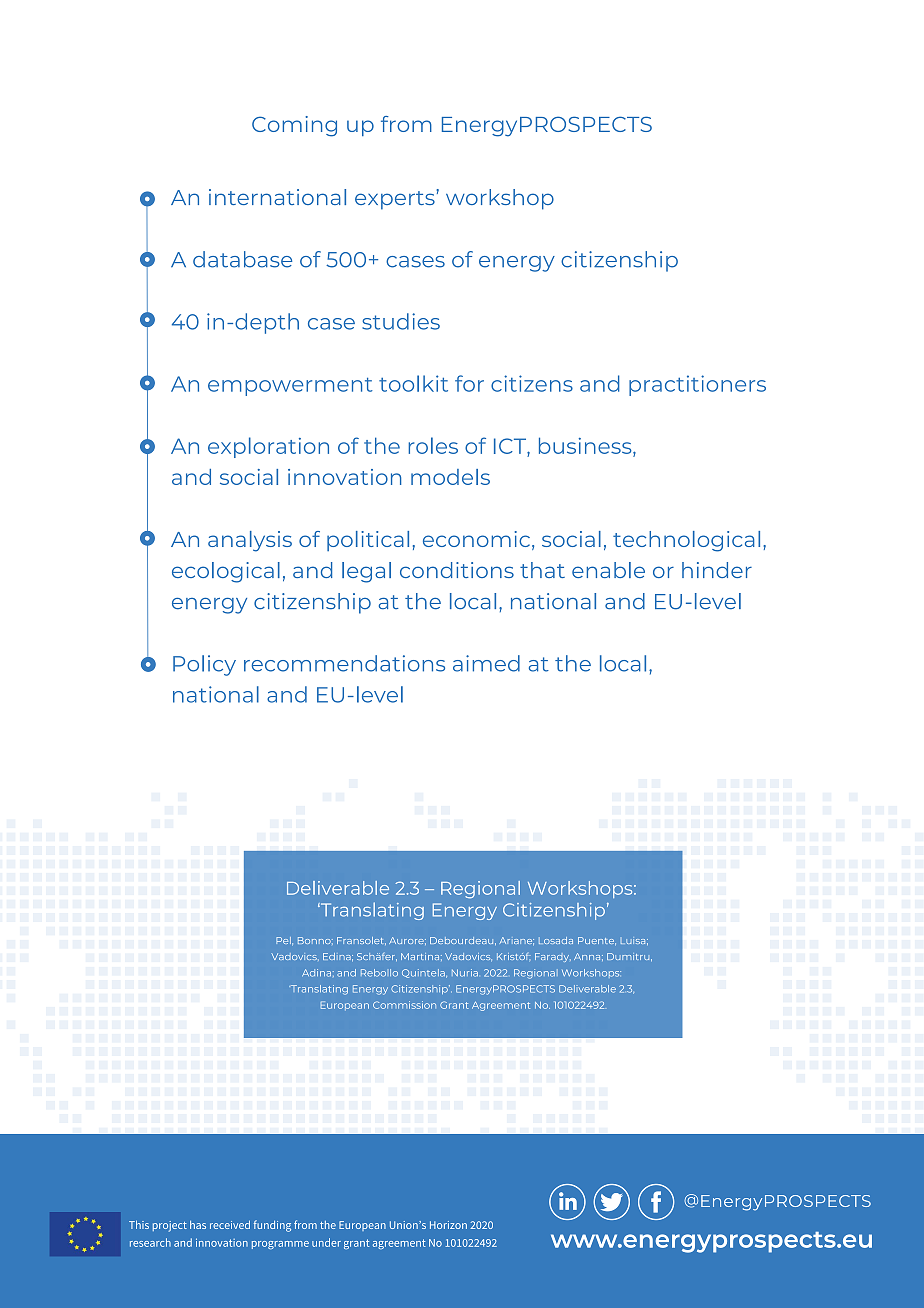  Describe the element at coordinates (242, 259) in the screenshot. I see `database` at that location.
